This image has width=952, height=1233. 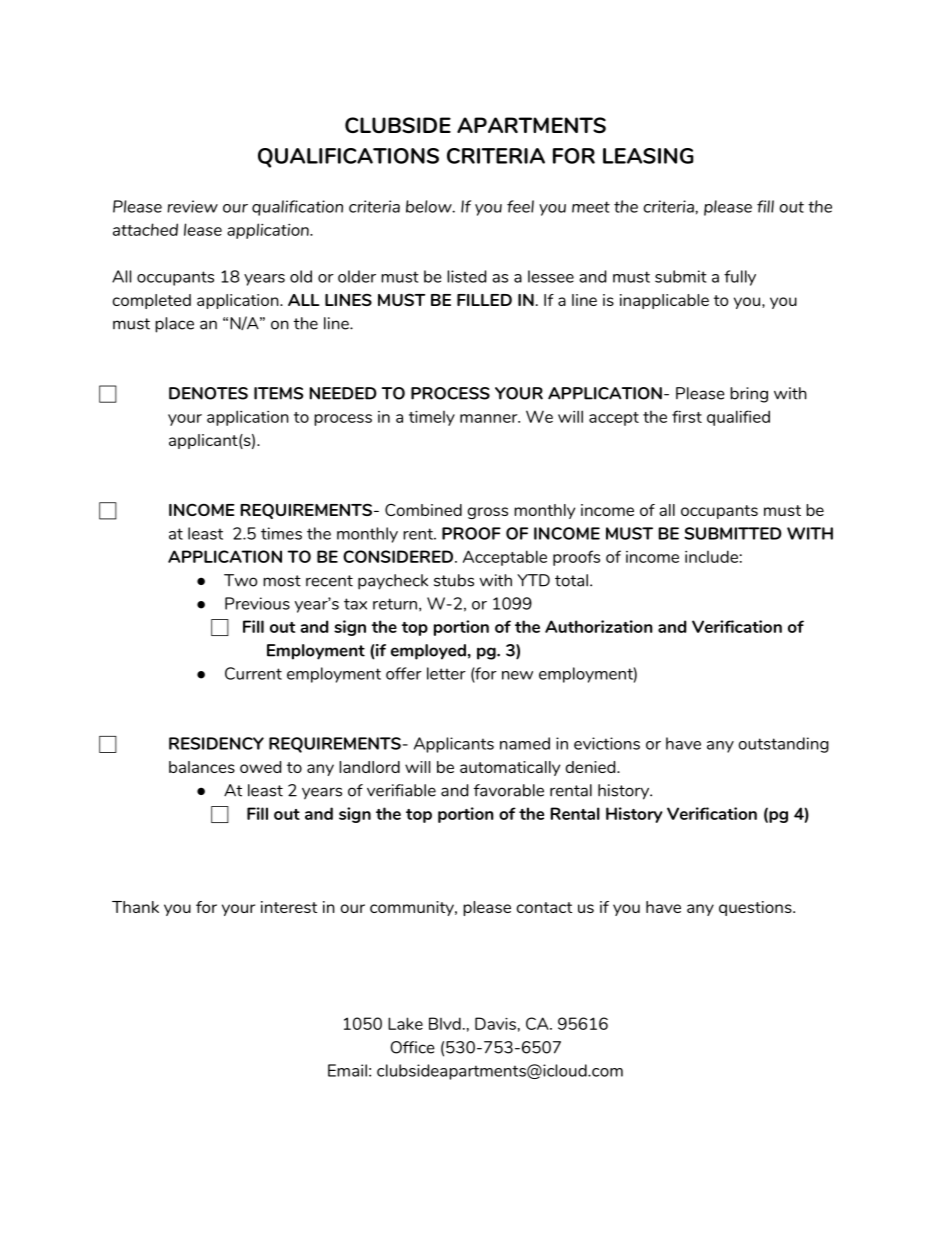 What do you see at coordinates (756, 908) in the image?
I see `questions` at bounding box center [756, 908].
